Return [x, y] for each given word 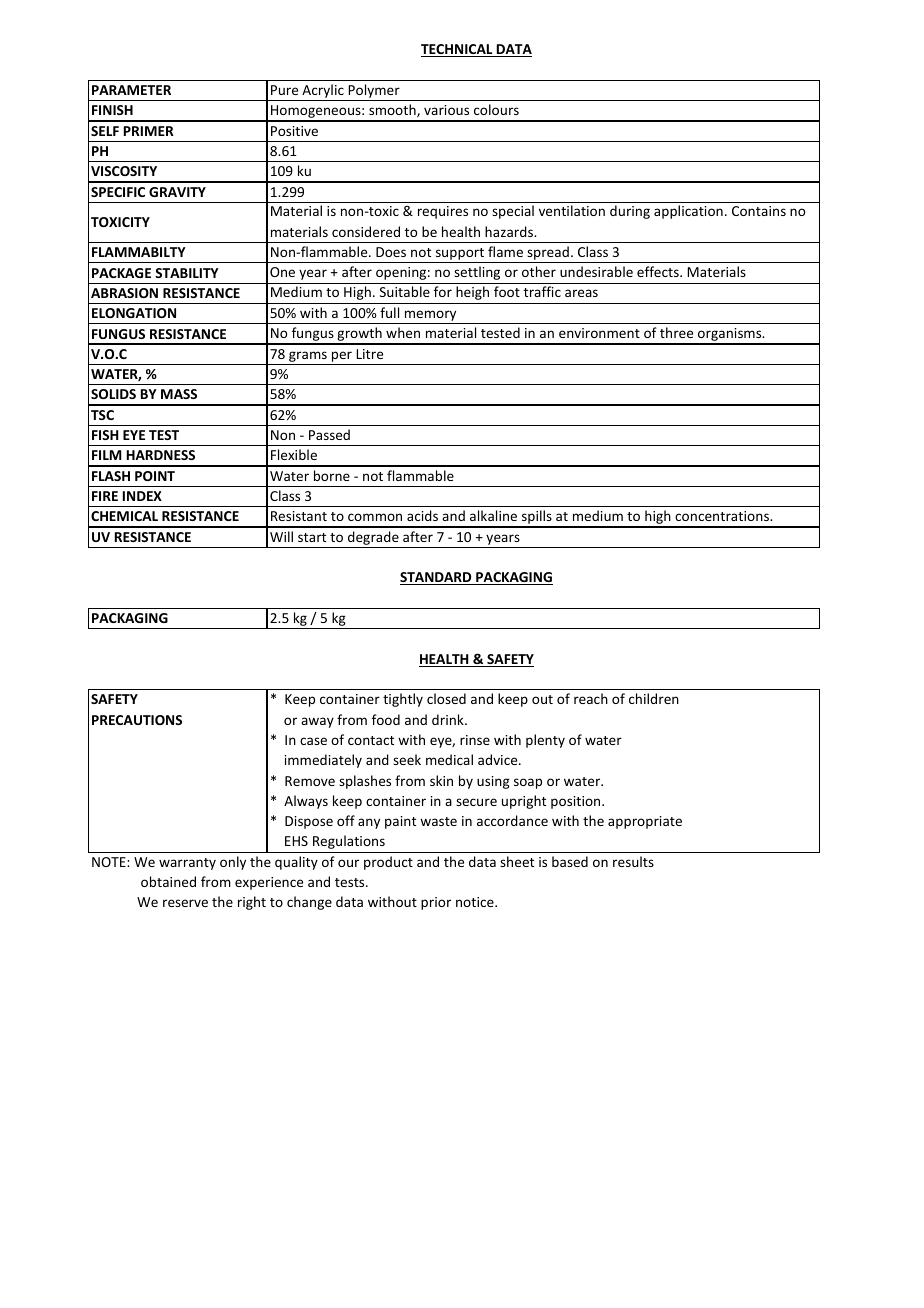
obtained [168, 881]
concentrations [723, 516]
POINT [155, 476]
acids [422, 515]
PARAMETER [131, 90]
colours [496, 109]
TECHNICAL [458, 50]
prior [436, 903]
